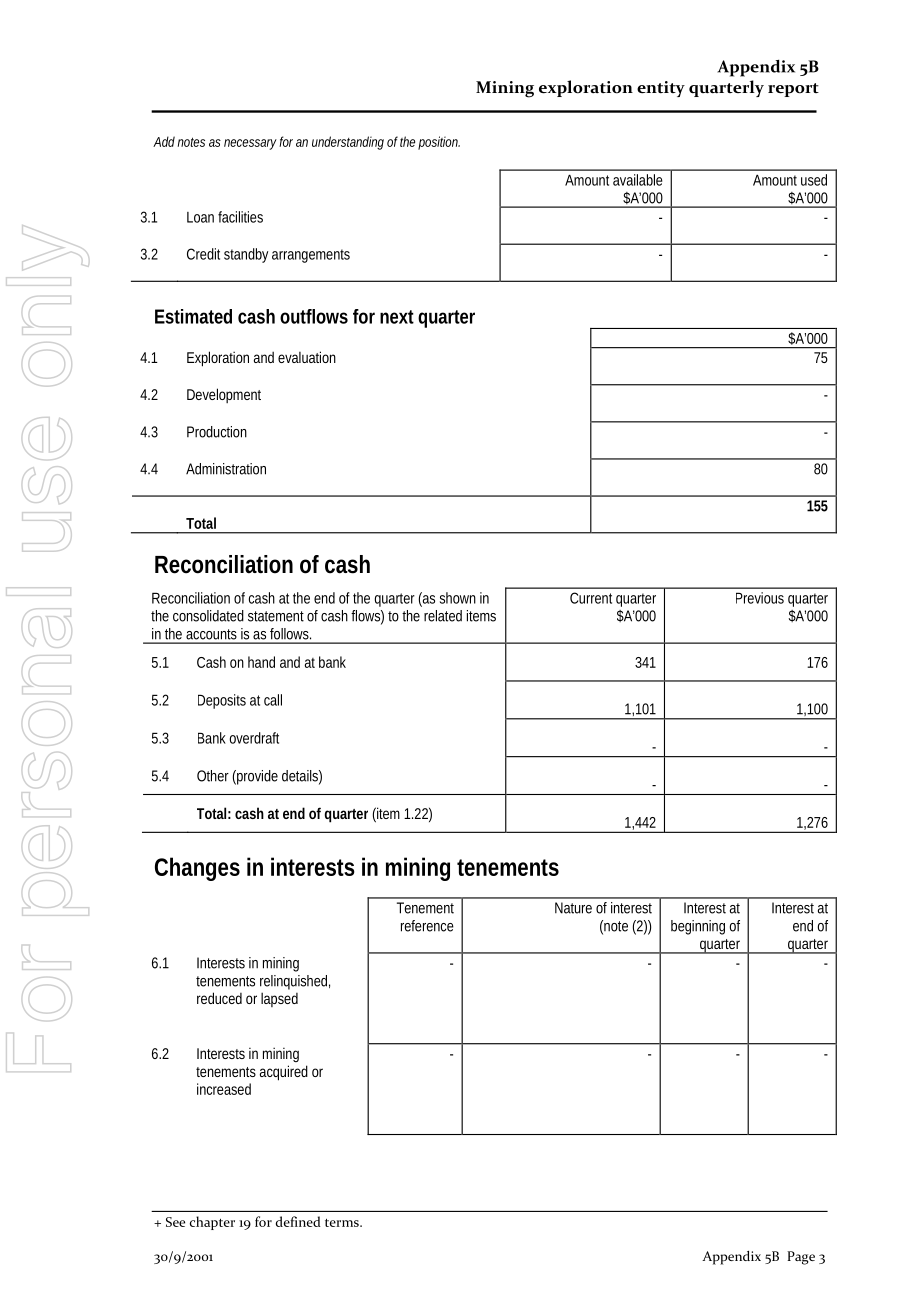  Describe the element at coordinates (591, 598) in the screenshot. I see `Current` at that location.
